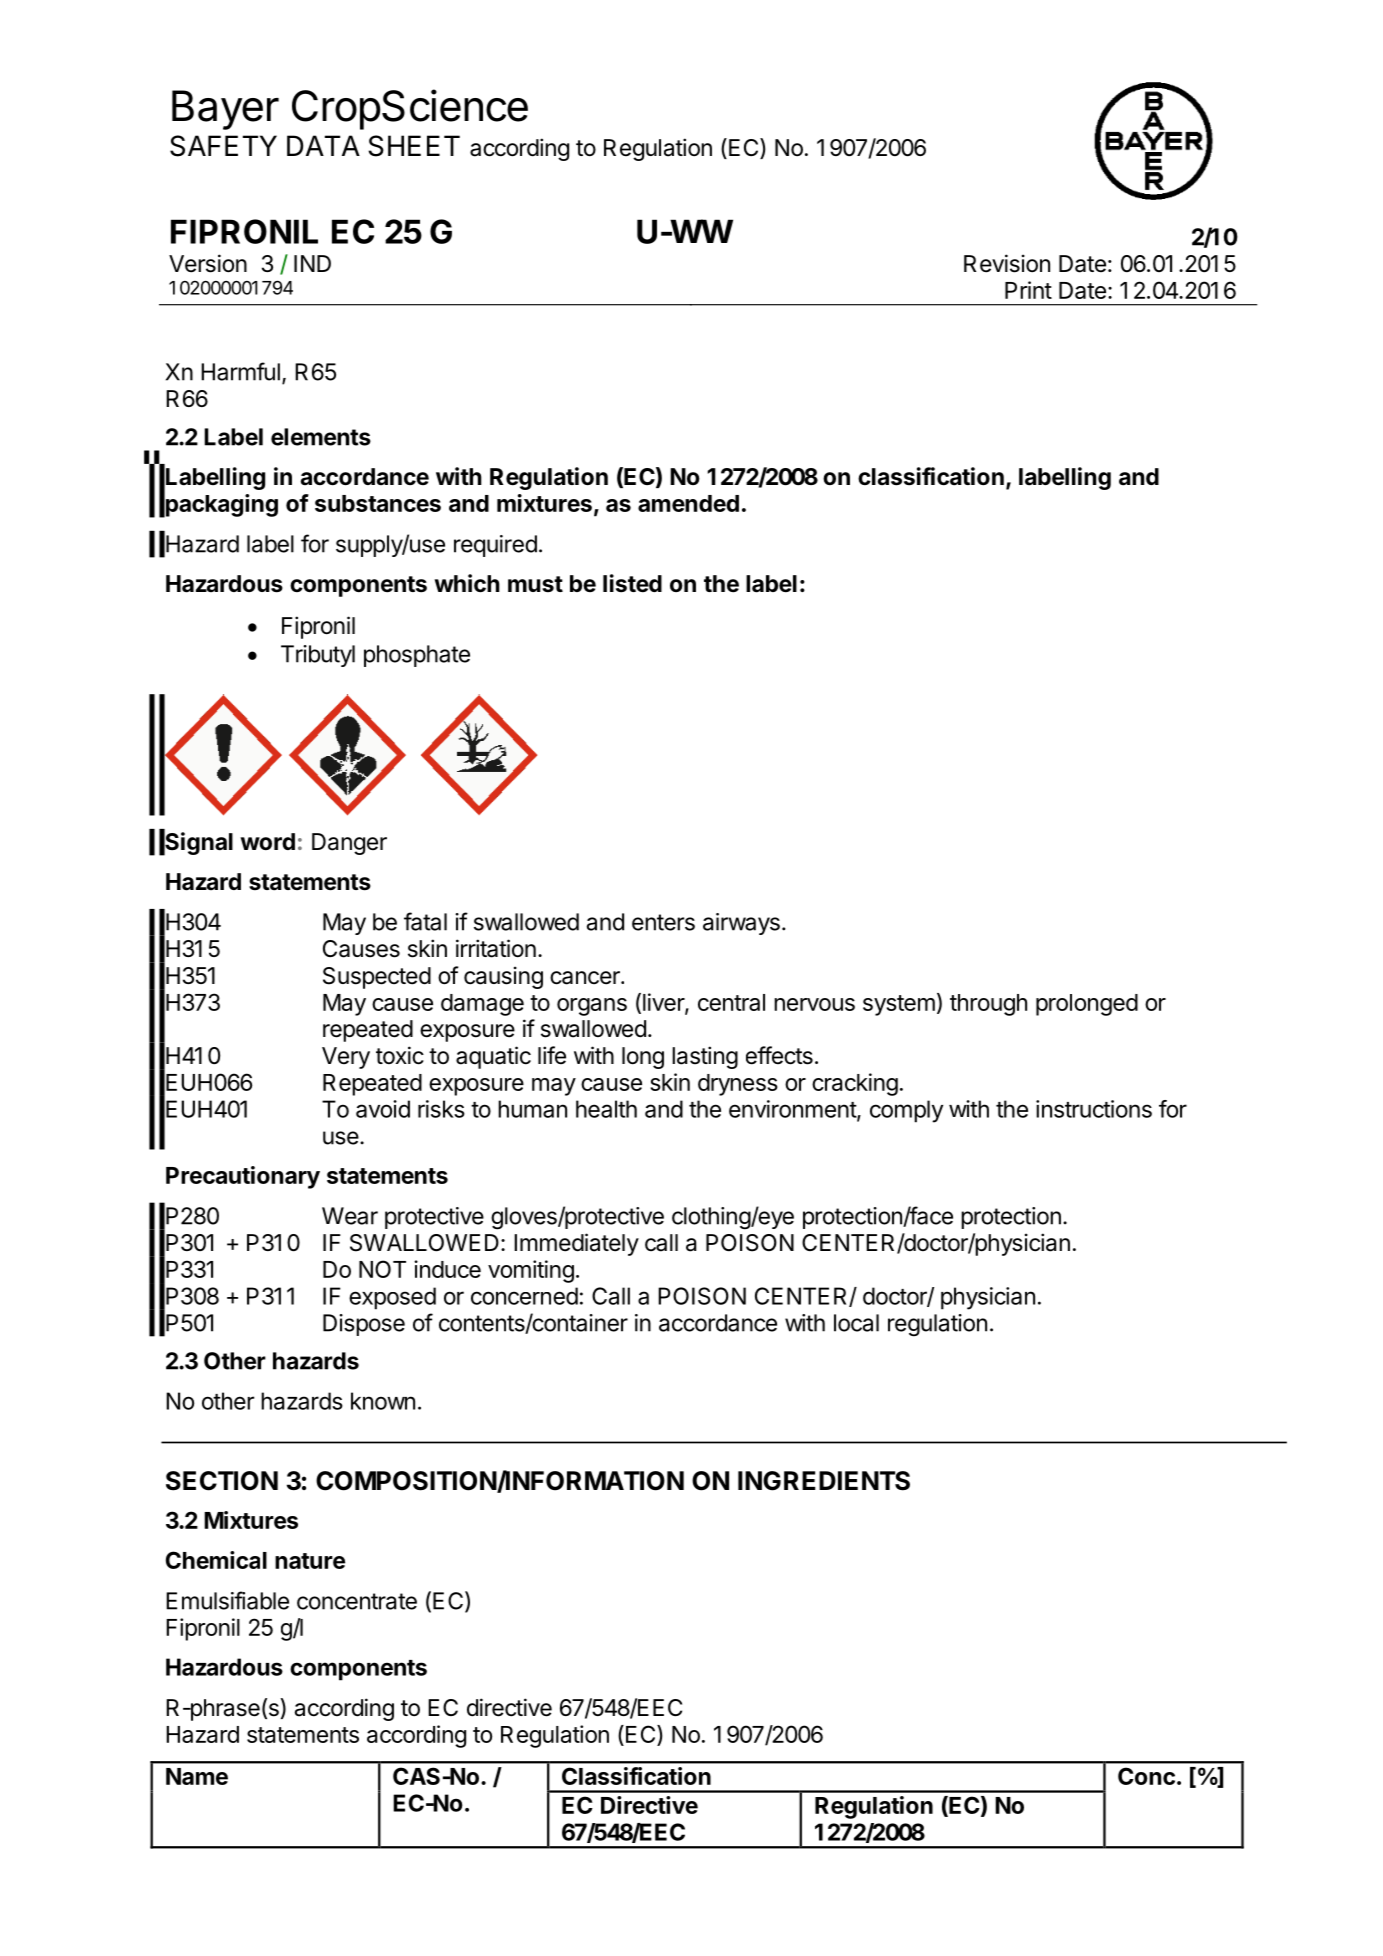  What do you see at coordinates (632, 583) in the screenshot?
I see `listed` at bounding box center [632, 583].
